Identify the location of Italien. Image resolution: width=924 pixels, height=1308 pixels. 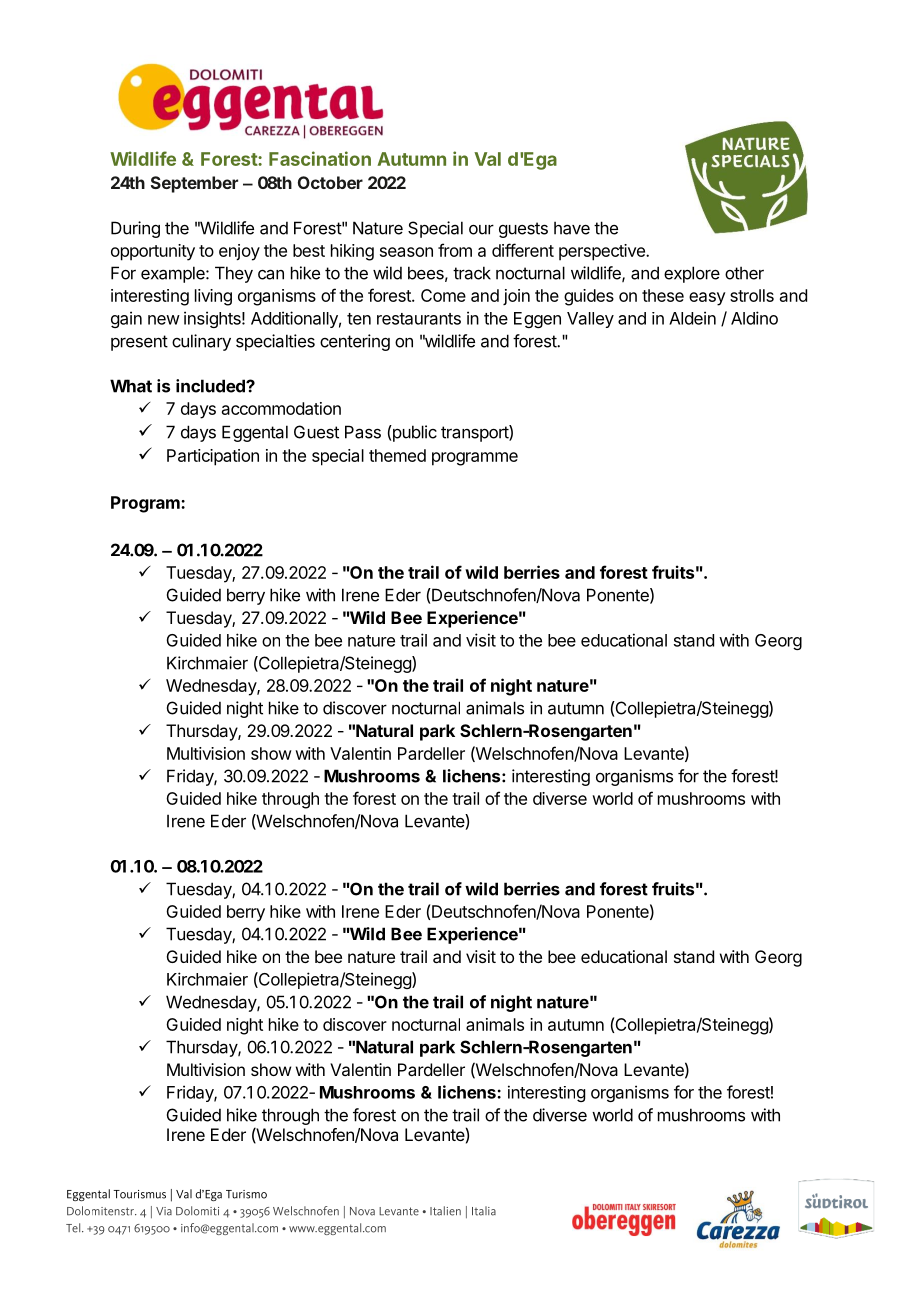
(445, 1211).
